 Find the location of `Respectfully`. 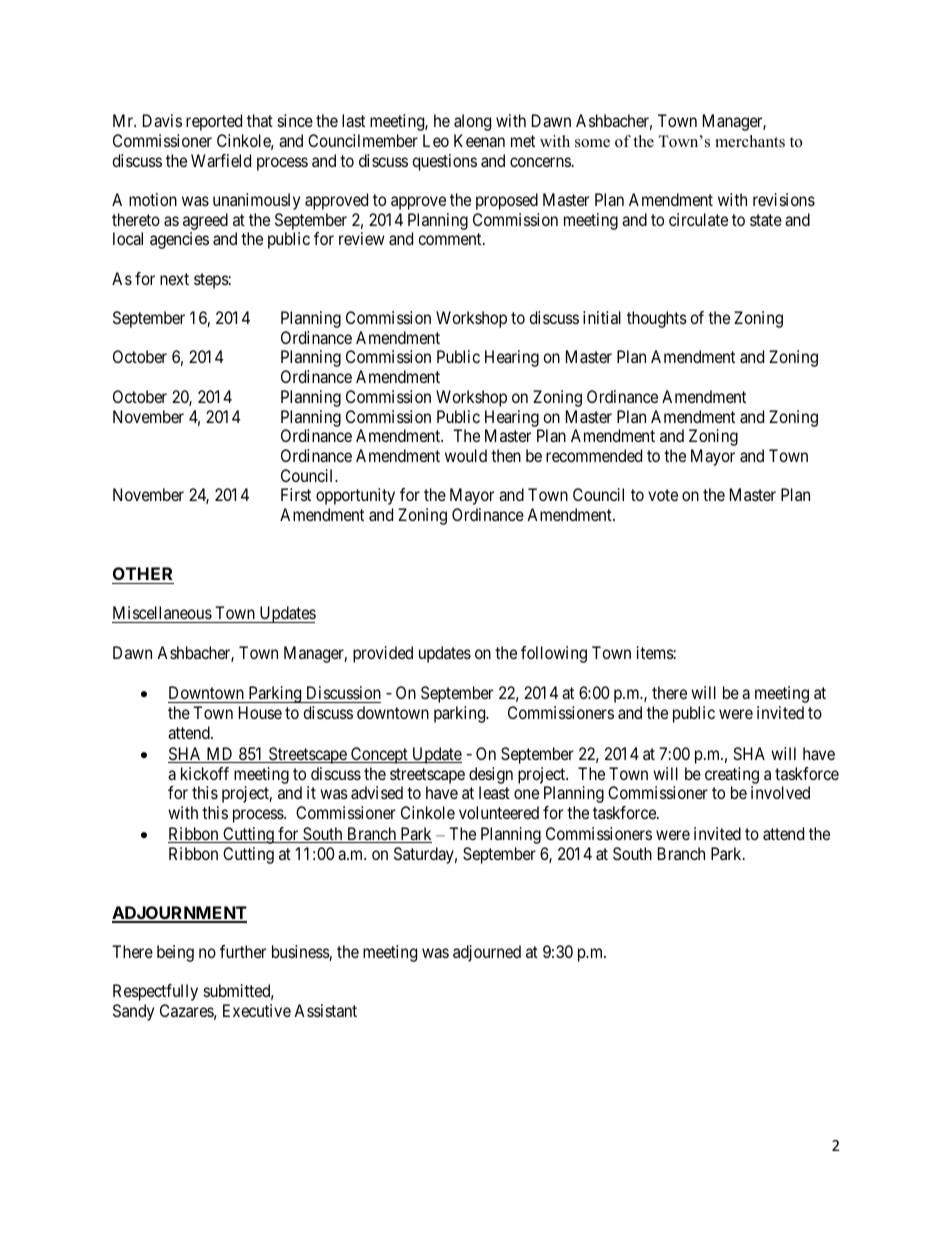

Respectfully is located at coordinates (155, 992).
